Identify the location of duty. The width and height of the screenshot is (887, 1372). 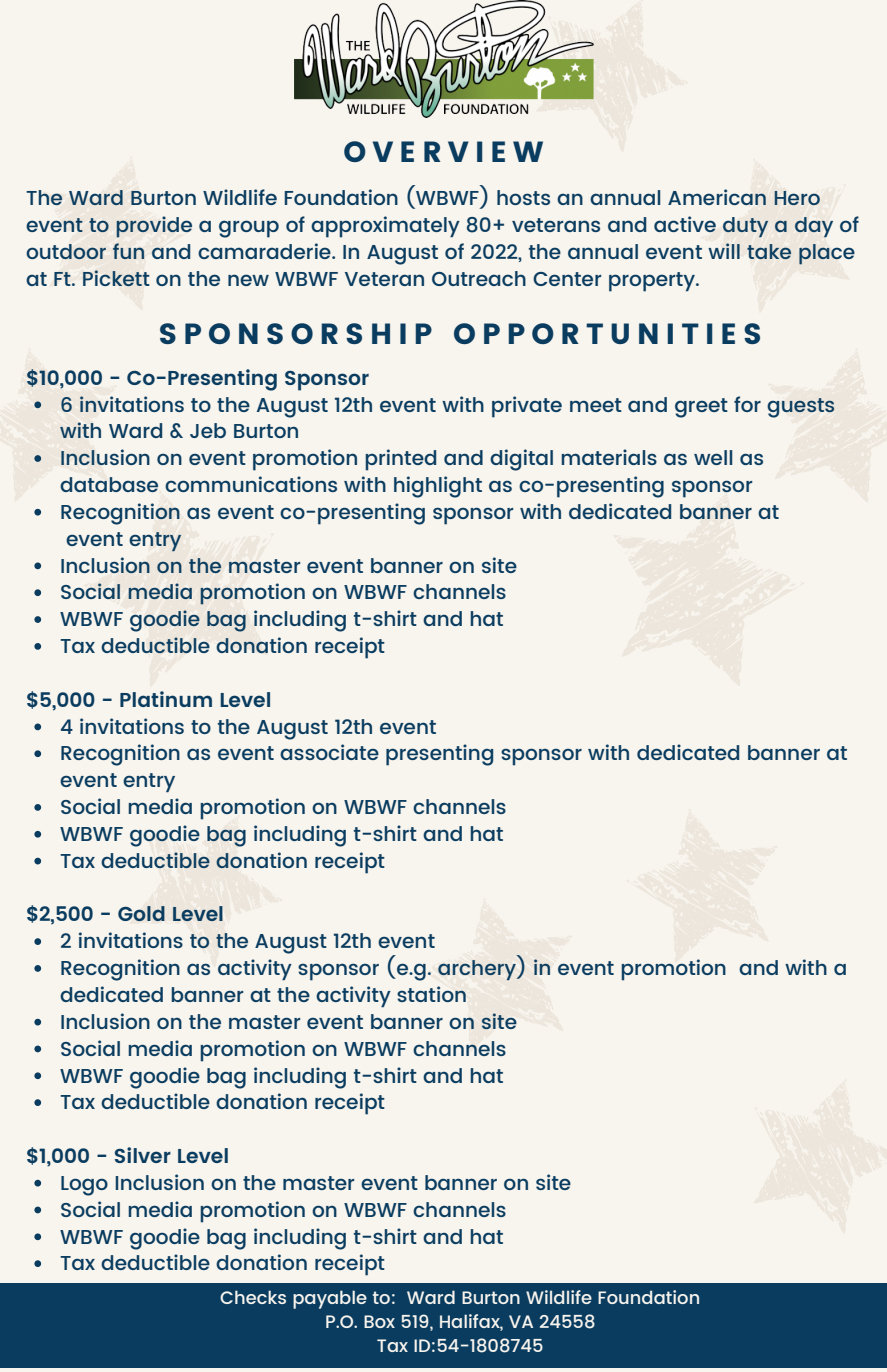
(745, 227).
